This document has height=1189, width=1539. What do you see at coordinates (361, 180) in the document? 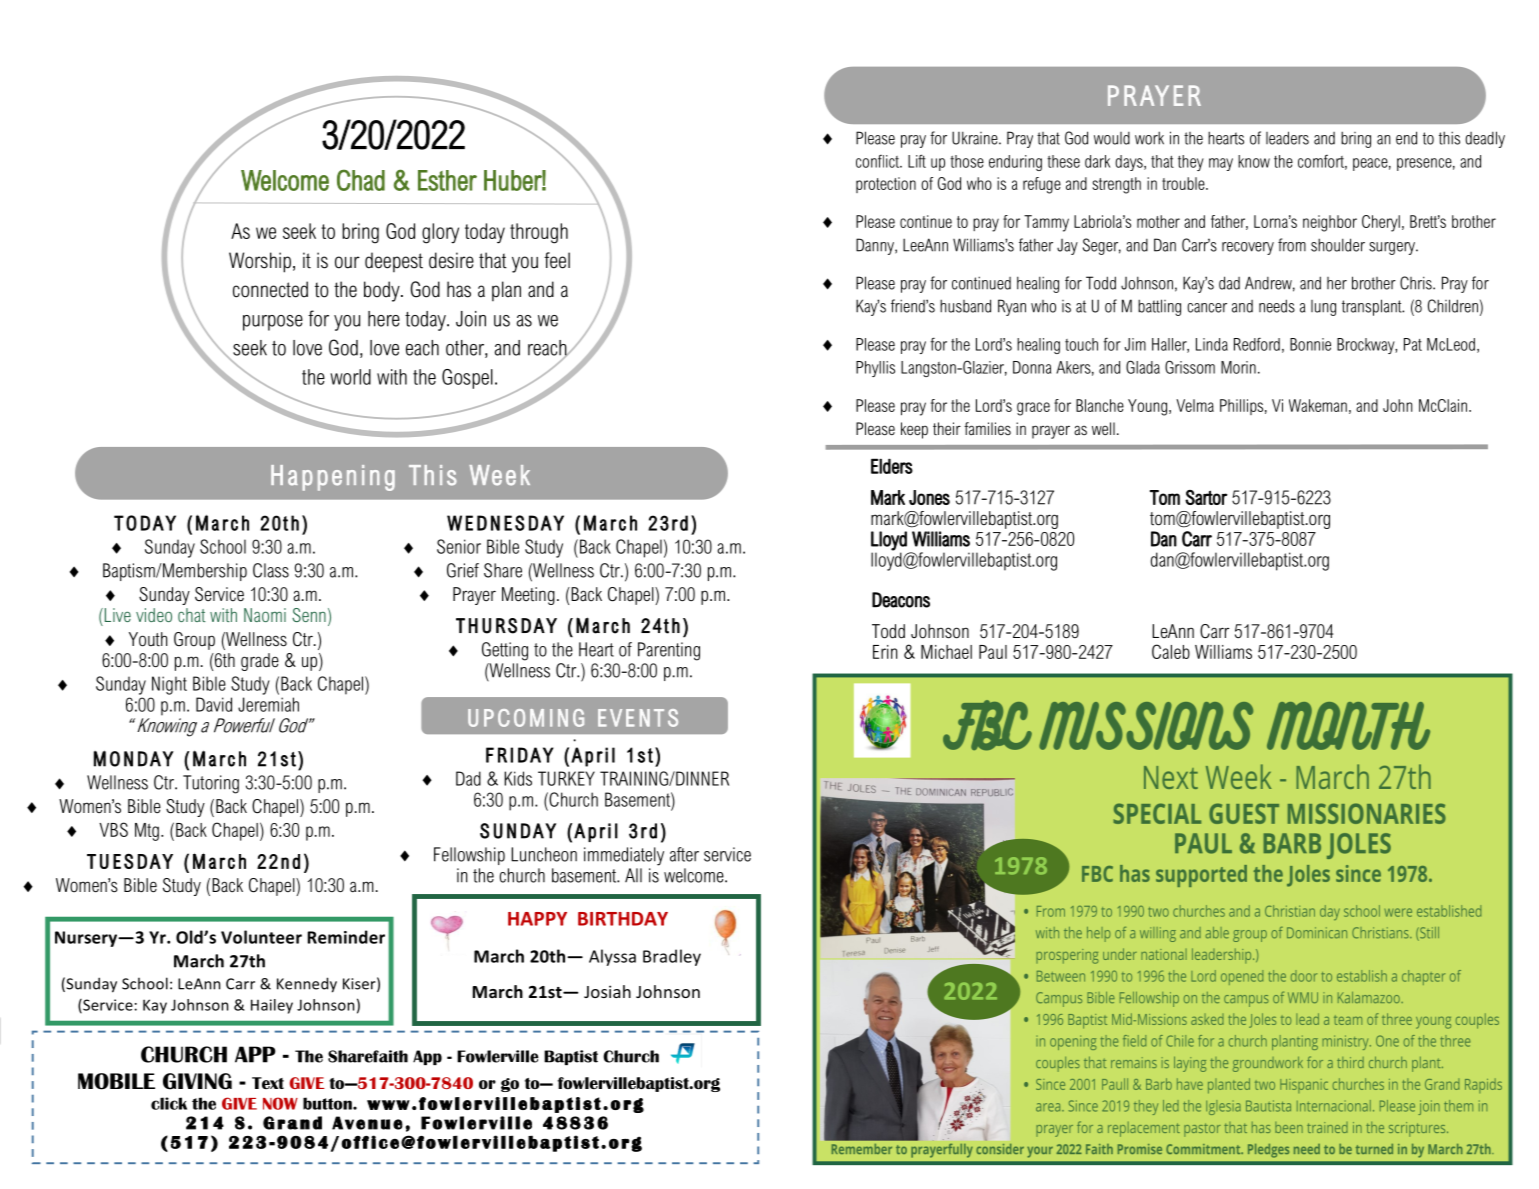
I see `Chad` at bounding box center [361, 180].
